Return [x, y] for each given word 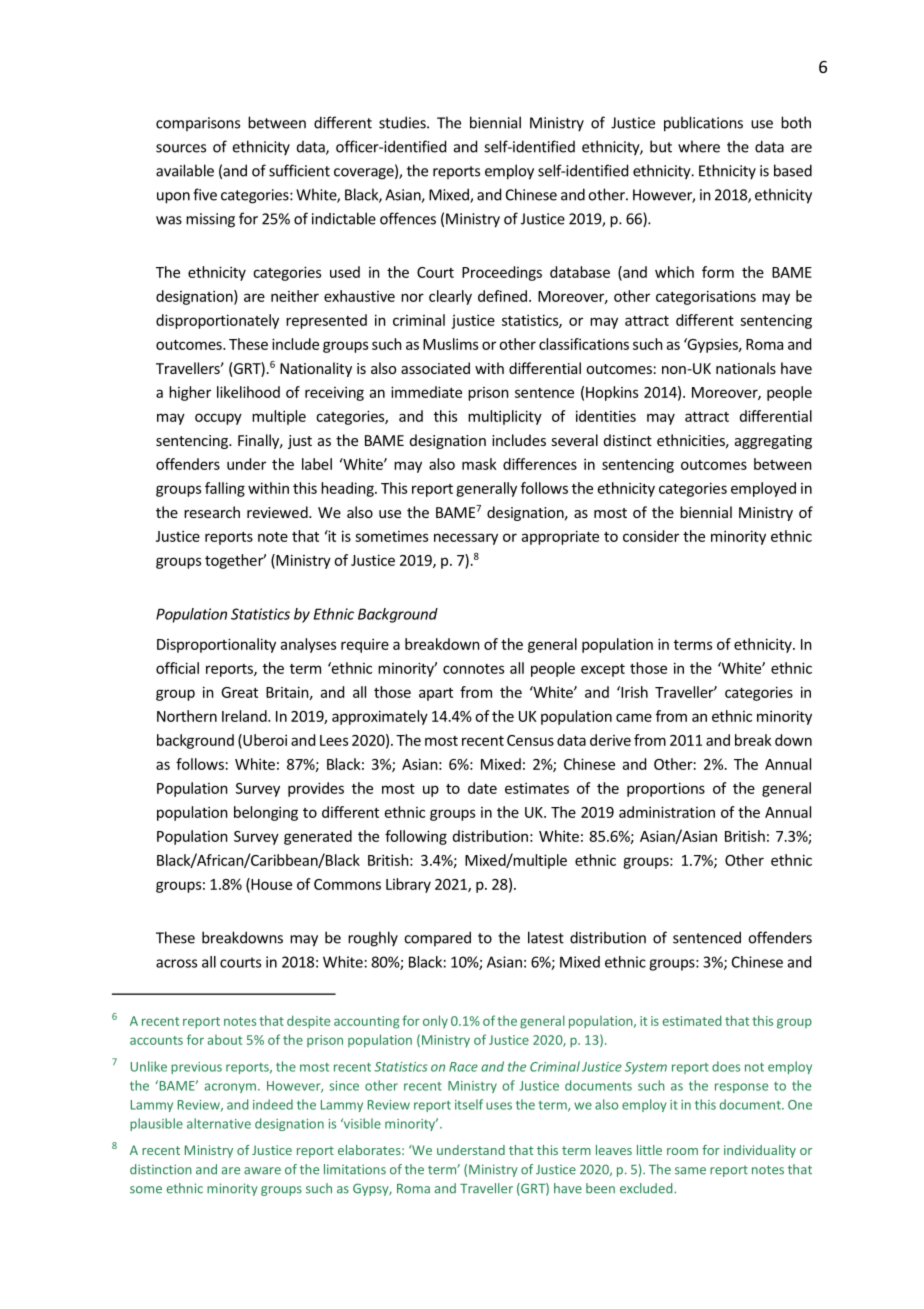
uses [499, 1106]
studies [403, 122]
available [185, 170]
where [699, 146]
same [690, 1171]
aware [262, 1171]
